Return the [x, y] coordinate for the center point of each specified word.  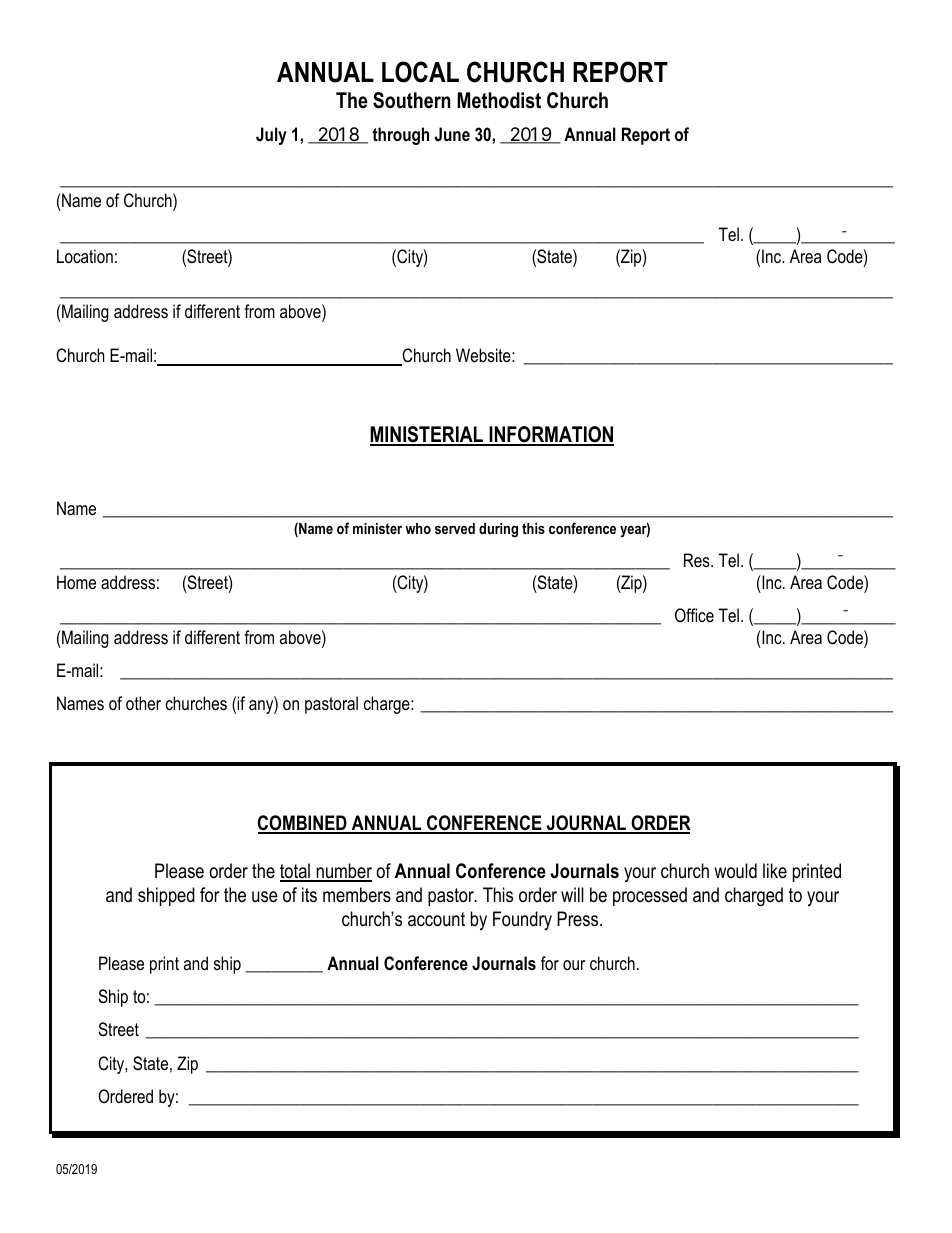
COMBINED [303, 824]
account [436, 919]
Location [85, 256]
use [265, 897]
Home [76, 582]
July [271, 136]
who [418, 528]
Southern [412, 100]
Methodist [499, 100]
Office [694, 615]
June [452, 134]
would [735, 871]
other [143, 703]
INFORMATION [550, 435]
